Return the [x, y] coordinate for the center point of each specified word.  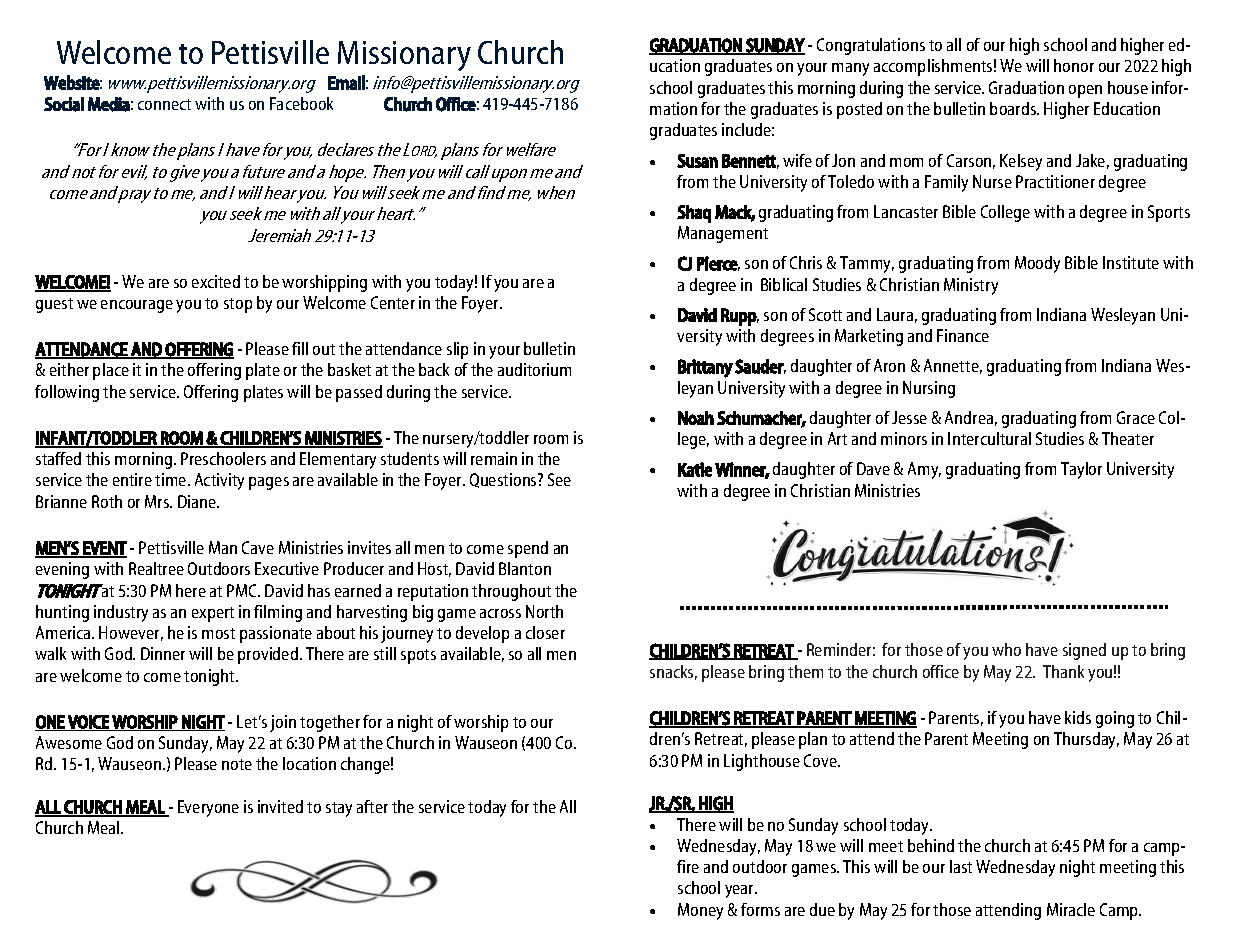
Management [723, 234]
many [850, 69]
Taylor [1081, 470]
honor [1074, 65]
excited [216, 281]
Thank [1063, 671]
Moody [1037, 264]
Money [700, 911]
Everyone [208, 808]
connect [164, 104]
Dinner [163, 653]
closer [545, 632]
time [172, 479]
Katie [695, 469]
